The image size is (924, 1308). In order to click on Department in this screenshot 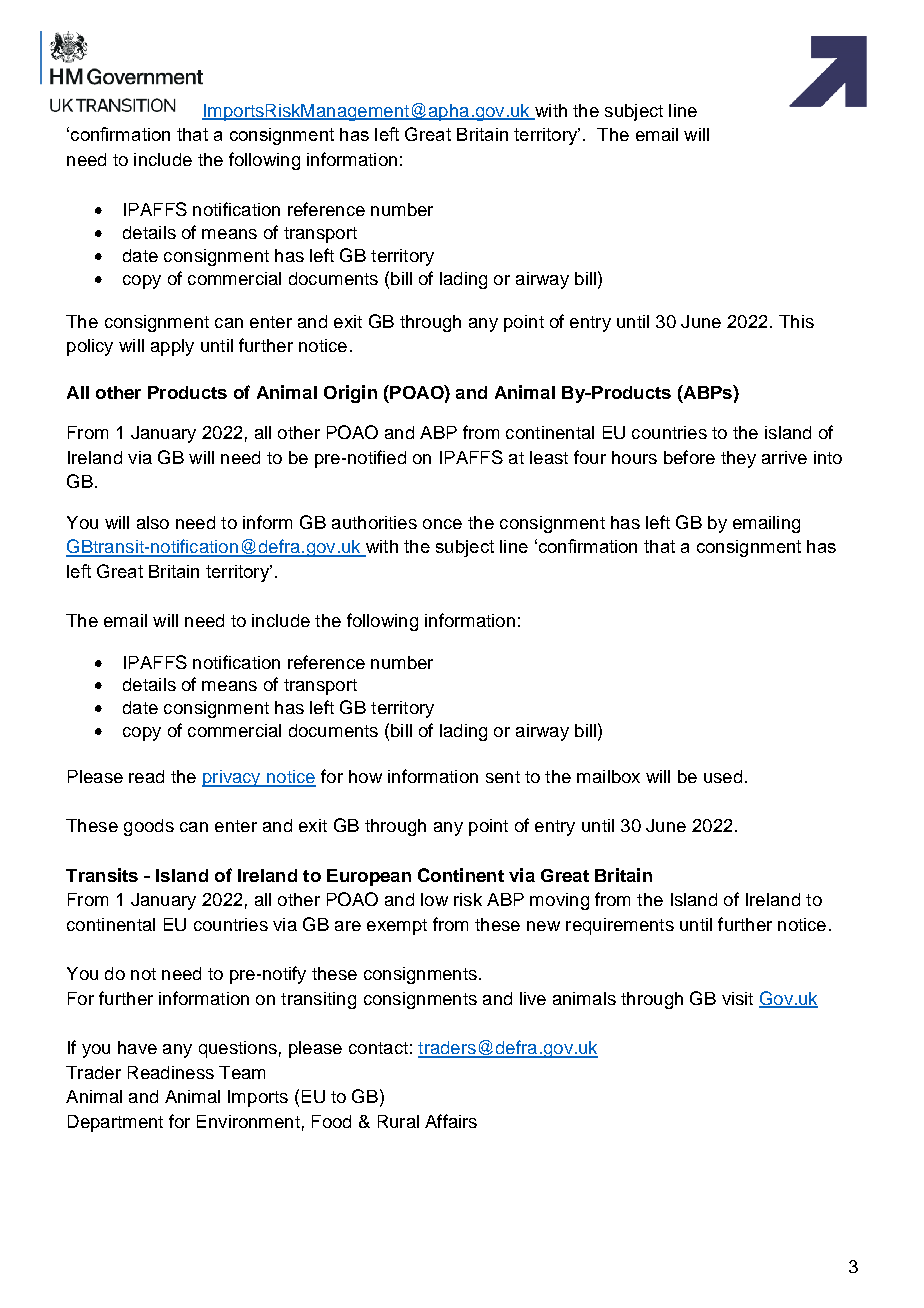, I will do `click(115, 1123)`.
